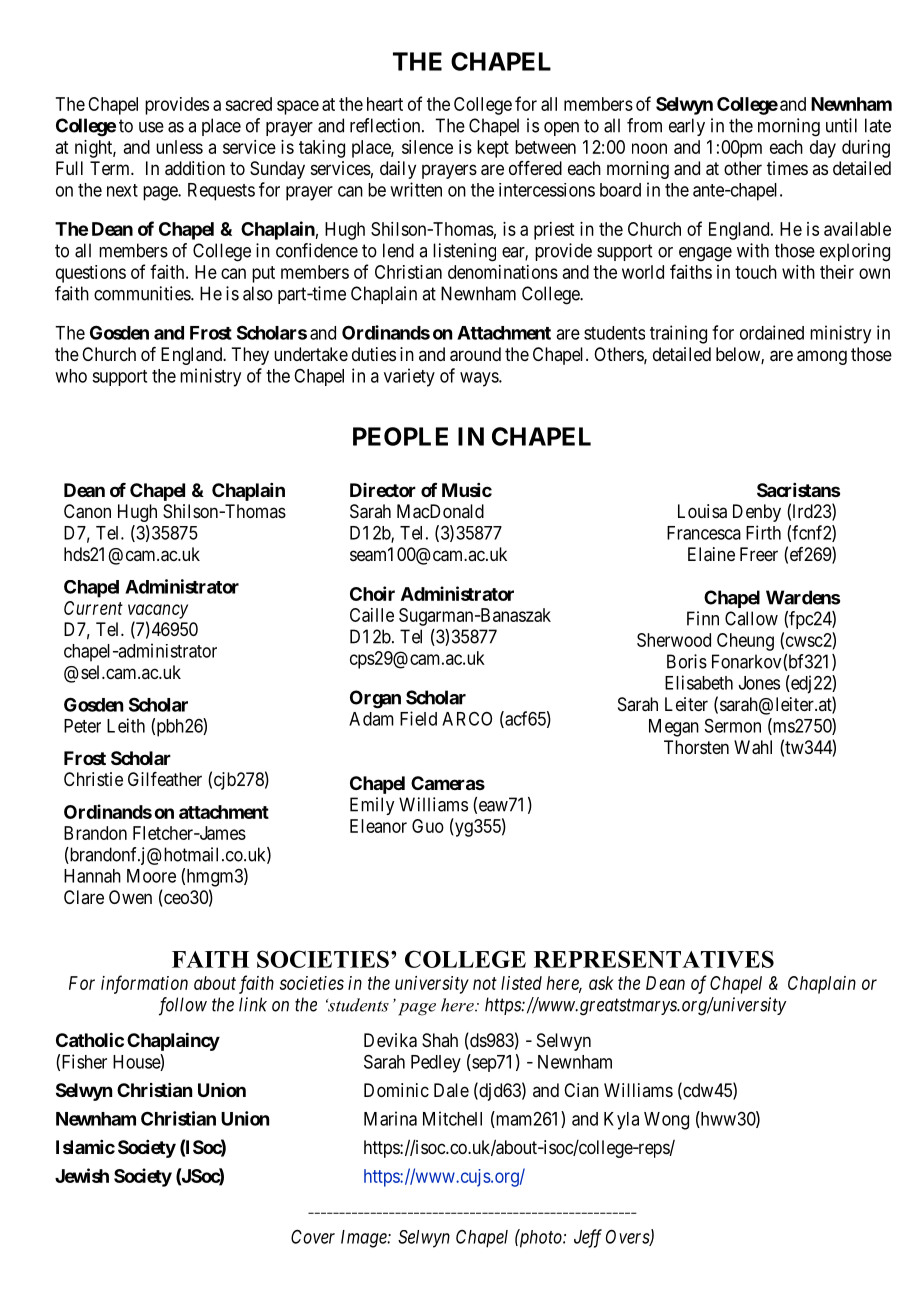 This screenshot has height=1308, width=924. What do you see at coordinates (383, 490) in the screenshot?
I see `Director` at bounding box center [383, 490].
